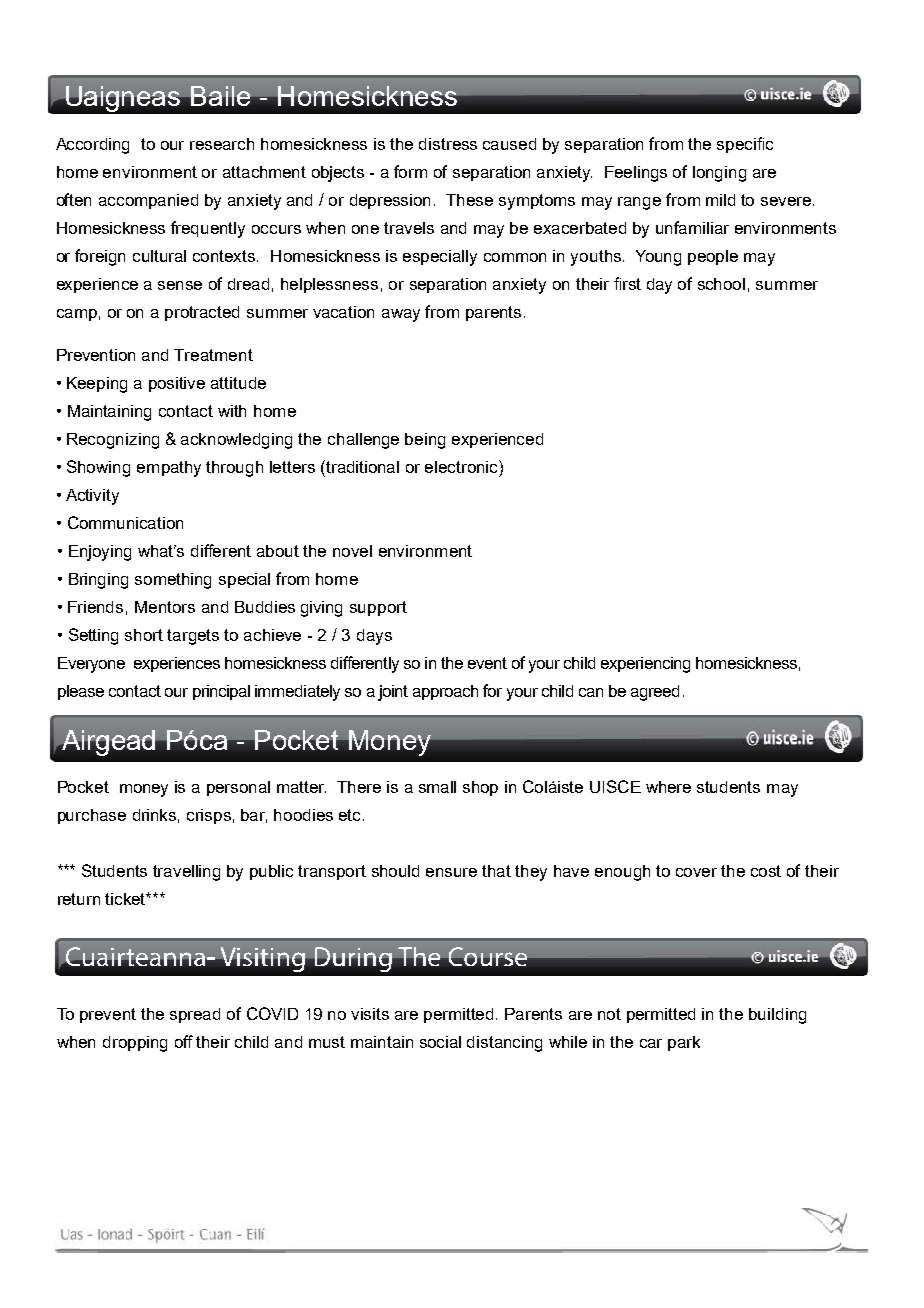 Image resolution: width=924 pixels, height=1308 pixels. Describe the element at coordinates (721, 284) in the screenshot. I see `school` at that location.
